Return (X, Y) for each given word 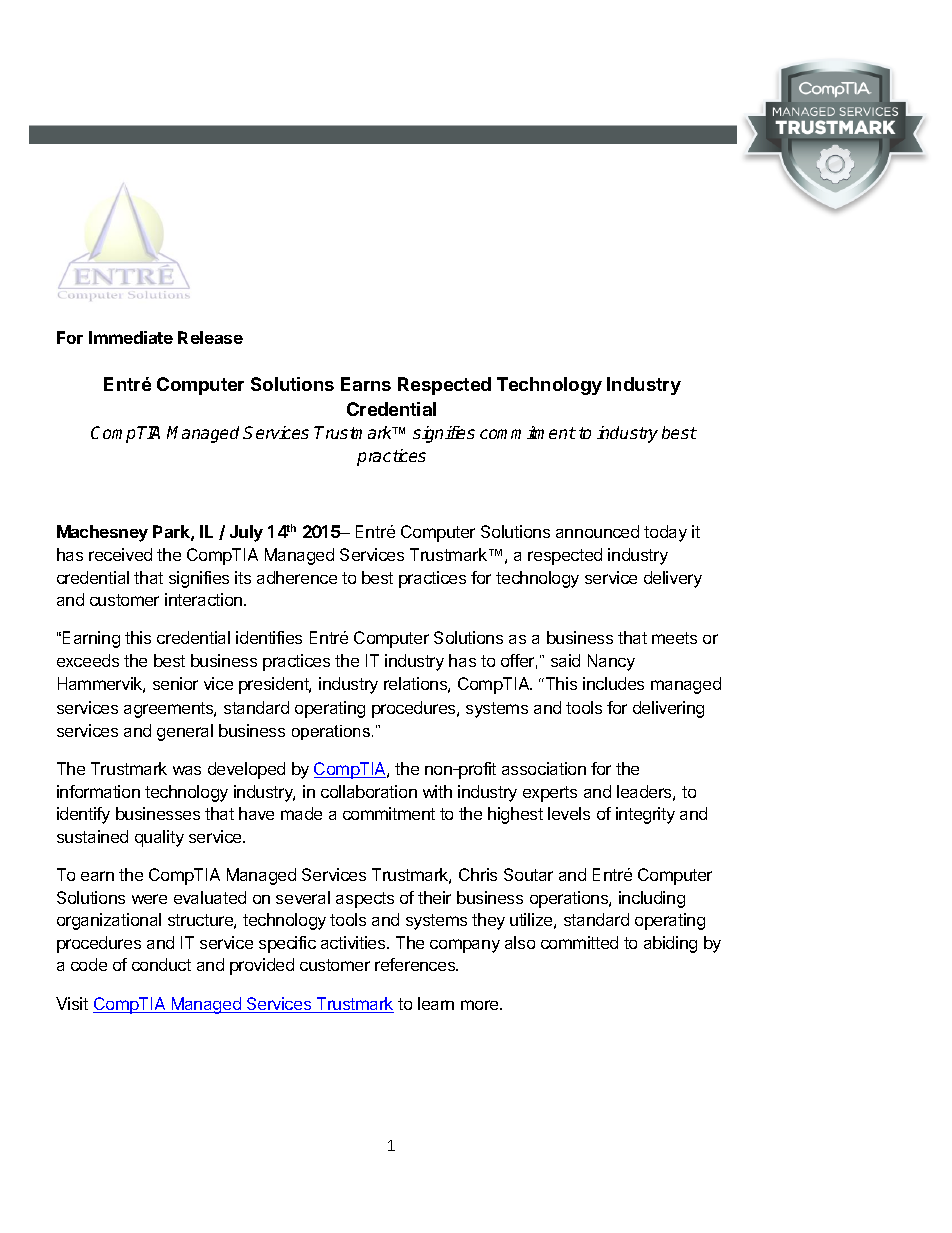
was (187, 770)
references (416, 964)
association (544, 768)
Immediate (131, 337)
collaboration (369, 791)
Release (210, 337)
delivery (673, 579)
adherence (297, 577)
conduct (161, 964)
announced (597, 531)
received (120, 554)
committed (579, 942)
